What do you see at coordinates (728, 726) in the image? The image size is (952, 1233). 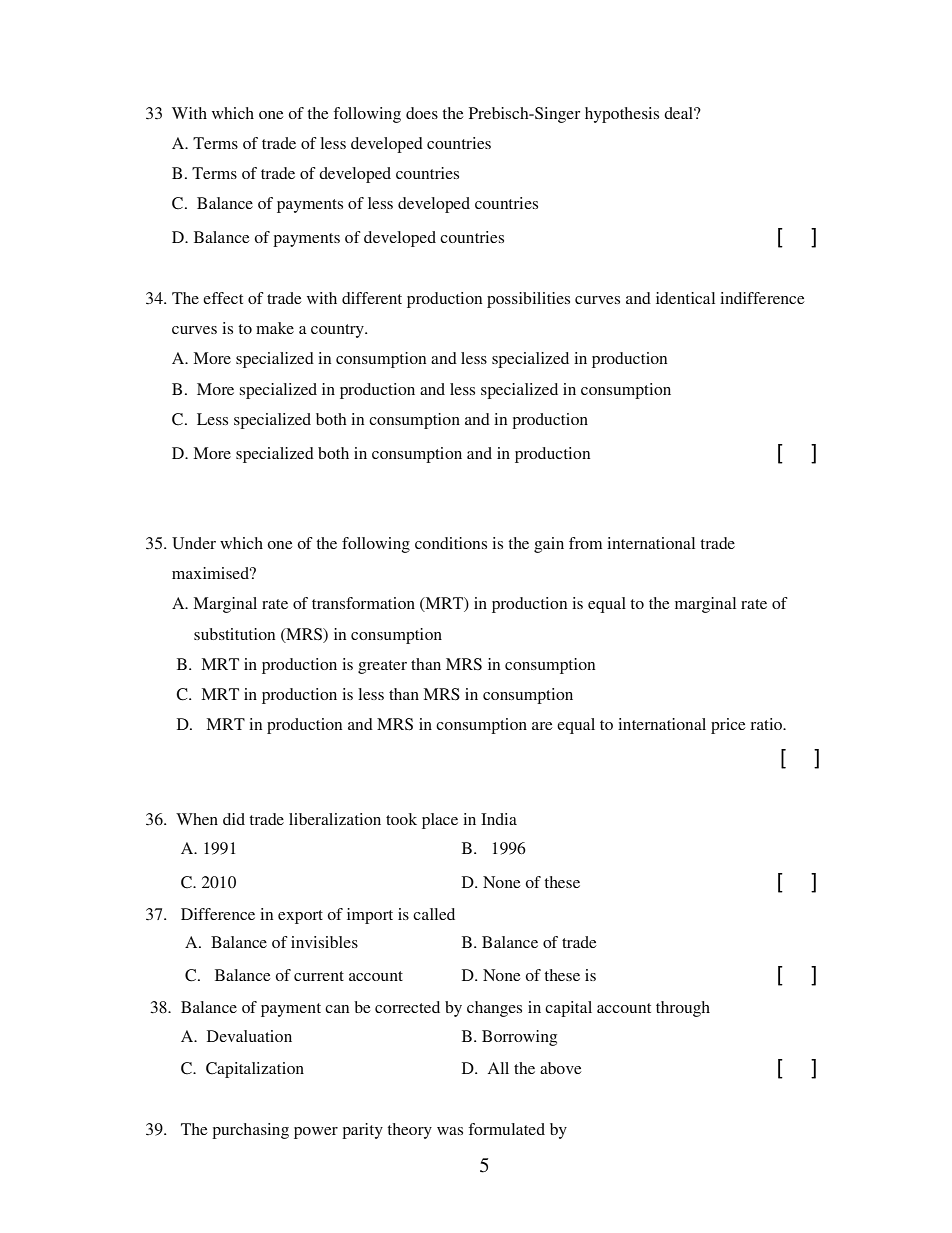 I see `price` at bounding box center [728, 726].
